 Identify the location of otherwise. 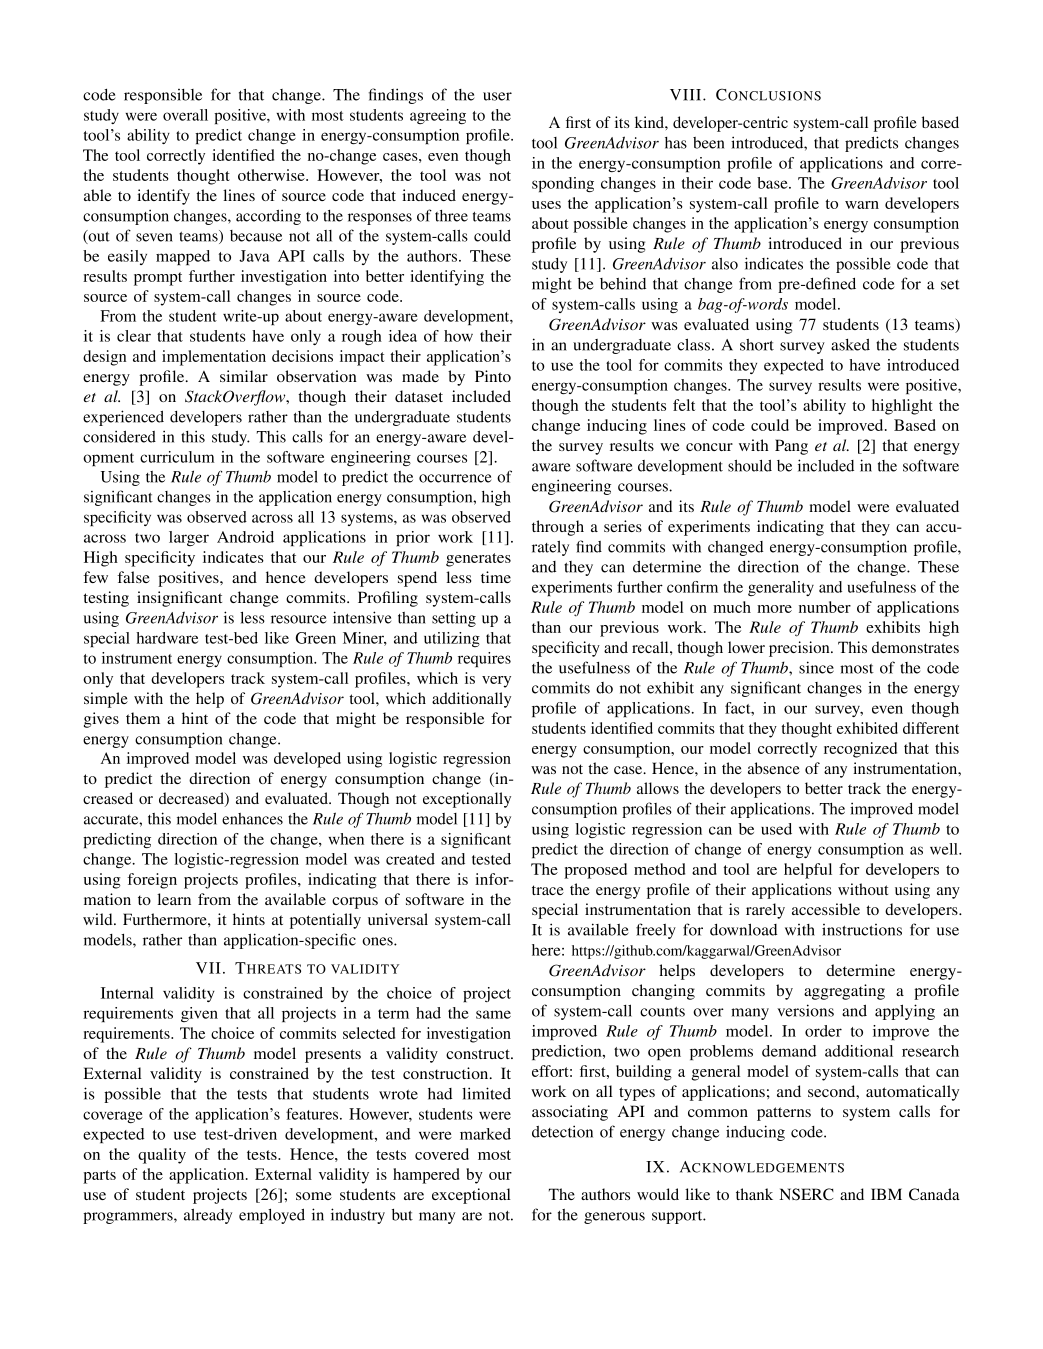
(272, 175).
